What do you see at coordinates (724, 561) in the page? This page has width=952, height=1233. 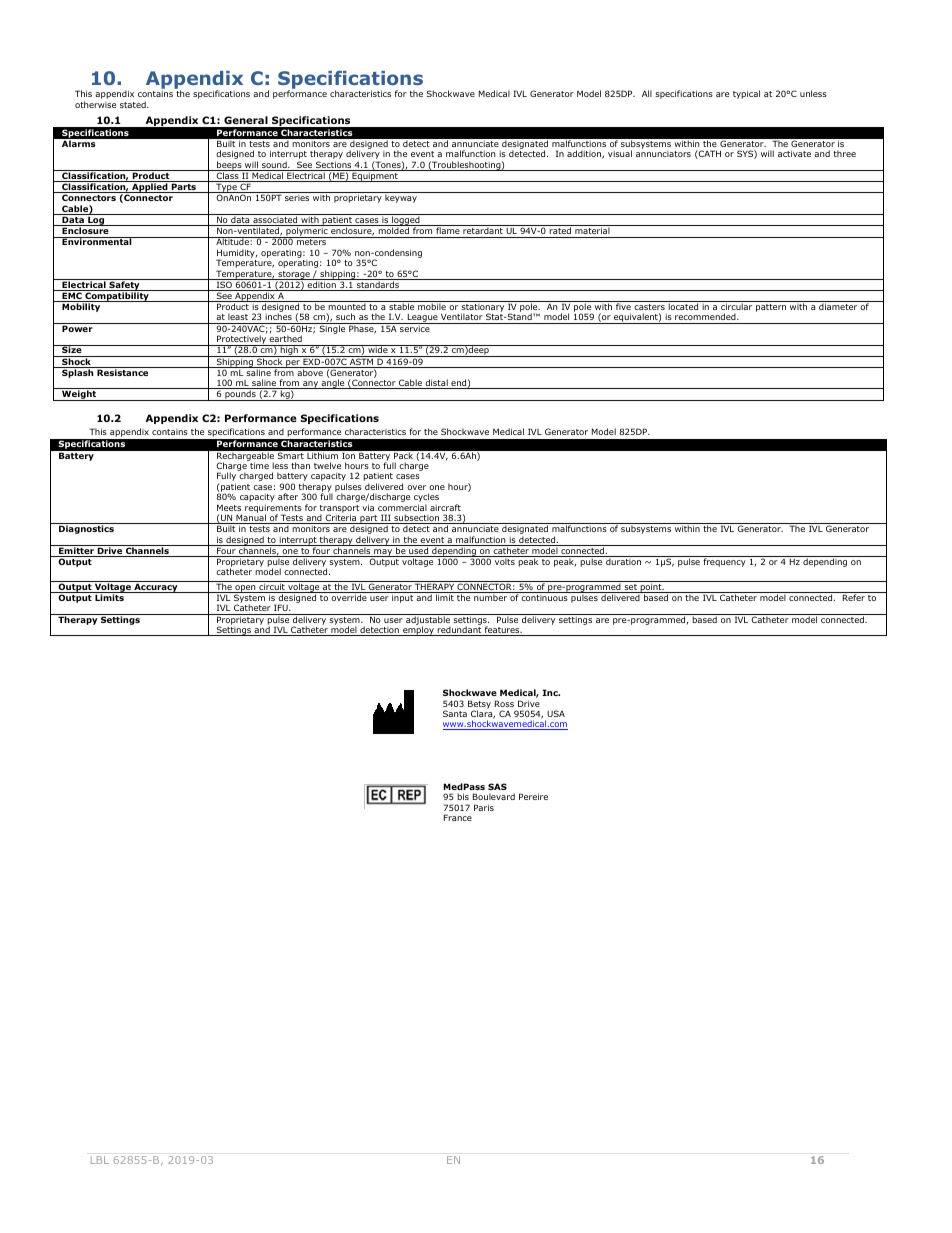 I see `frequency` at bounding box center [724, 561].
